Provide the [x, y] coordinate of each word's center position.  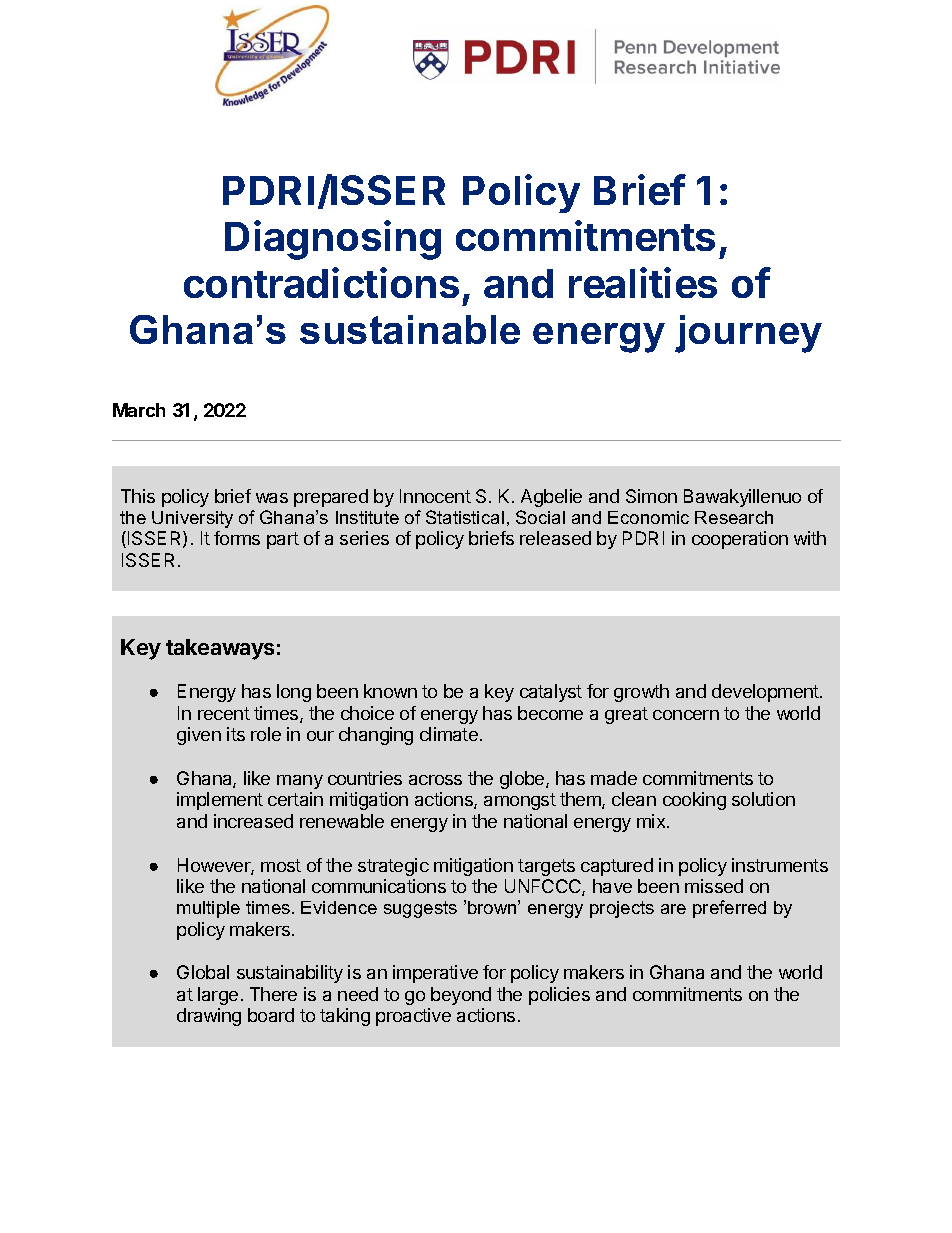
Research [734, 517]
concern [686, 715]
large [218, 996]
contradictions [321, 282]
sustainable [410, 329]
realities [643, 282]
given [199, 736]
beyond [461, 996]
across [435, 780]
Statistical [465, 517]
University [192, 519]
